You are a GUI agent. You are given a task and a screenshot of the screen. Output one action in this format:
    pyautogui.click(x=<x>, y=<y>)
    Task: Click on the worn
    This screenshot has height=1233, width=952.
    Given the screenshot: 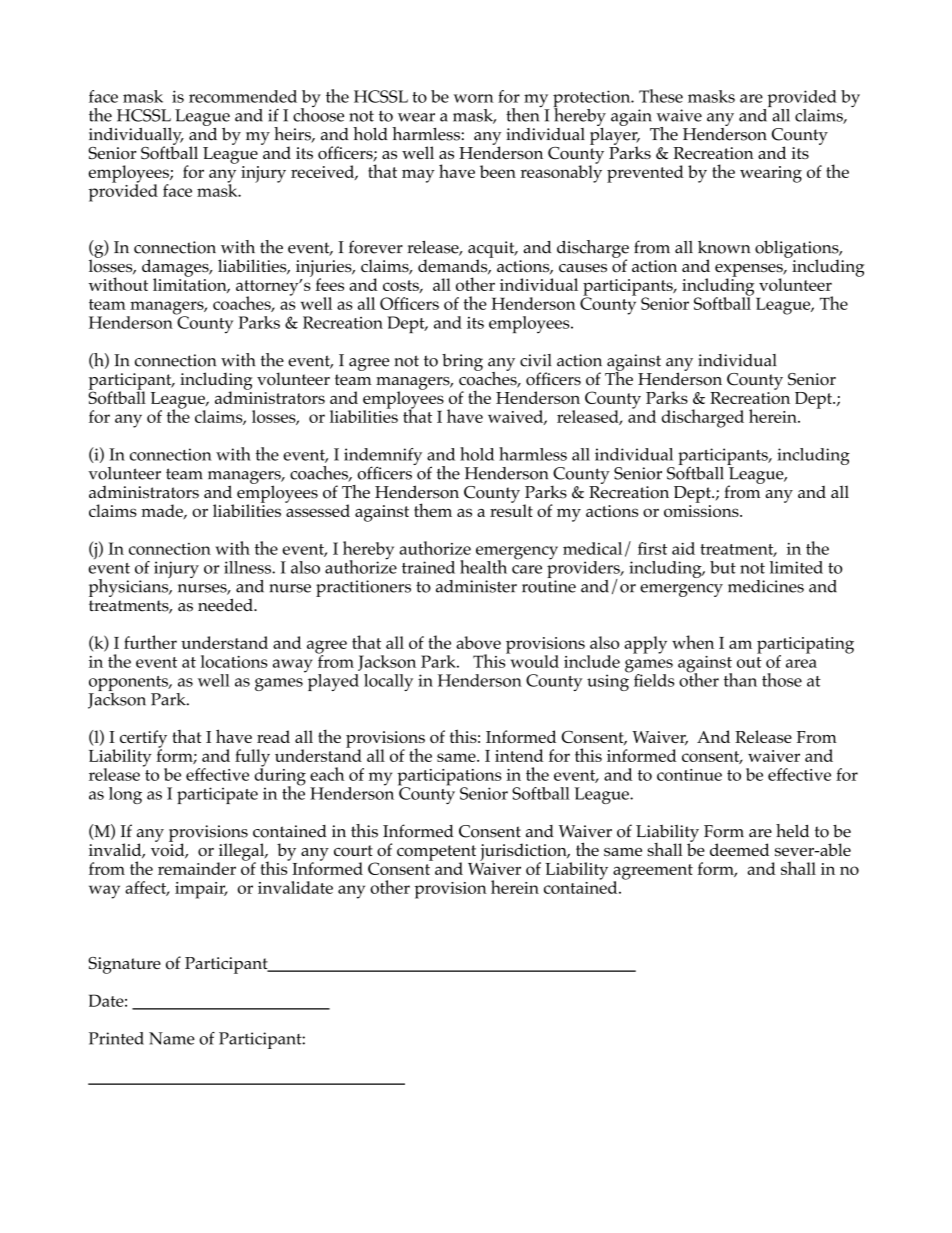 What is the action you would take?
    pyautogui.click(x=474, y=98)
